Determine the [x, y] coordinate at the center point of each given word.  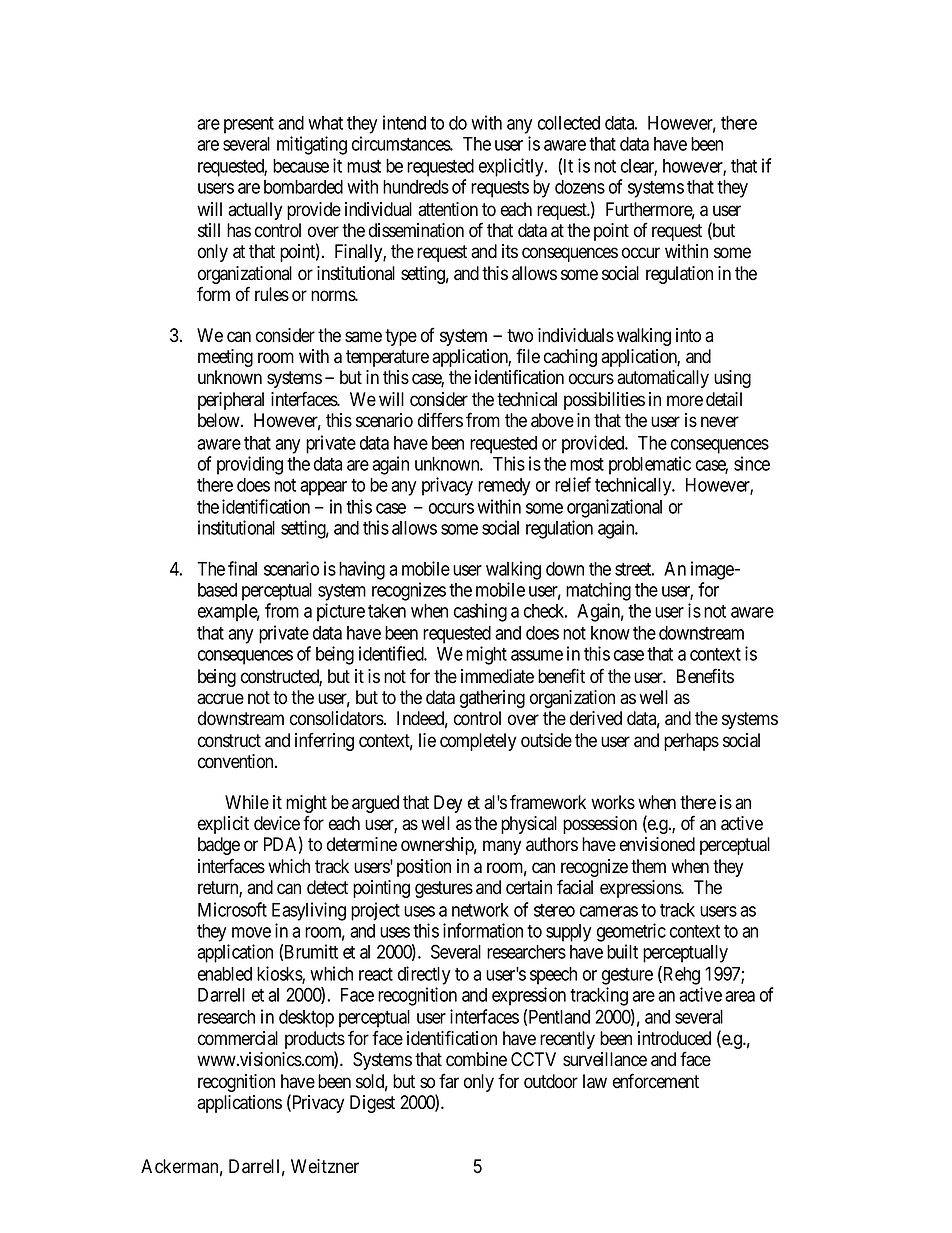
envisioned [657, 844]
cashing [480, 612]
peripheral [231, 401]
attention [448, 209]
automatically [663, 379]
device [277, 823]
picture [341, 612]
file [528, 356]
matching [598, 591]
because [301, 166]
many [502, 847]
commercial [238, 1038]
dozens [580, 187]
